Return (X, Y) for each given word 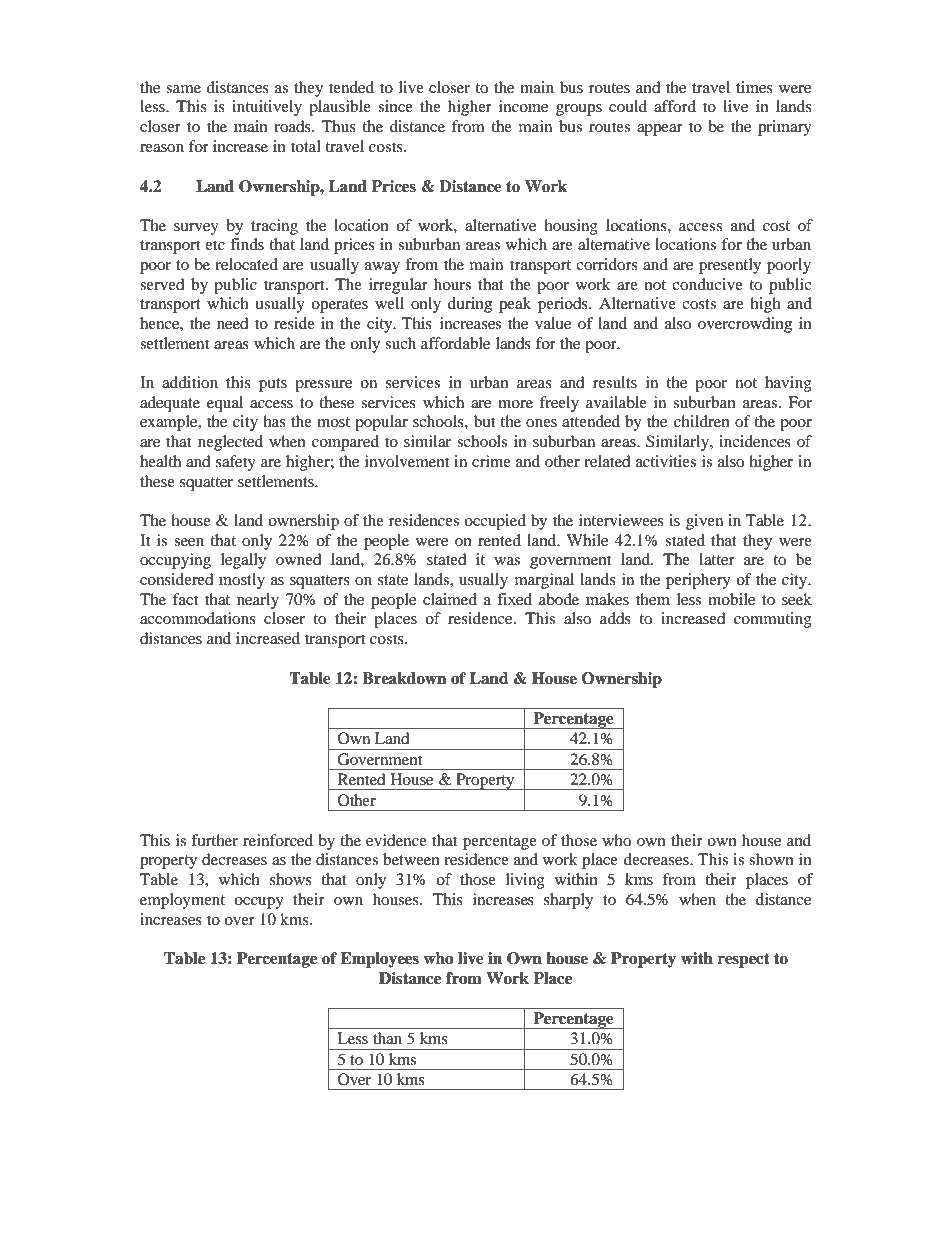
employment (182, 901)
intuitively (267, 108)
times (754, 87)
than (387, 1038)
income (523, 106)
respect (744, 960)
